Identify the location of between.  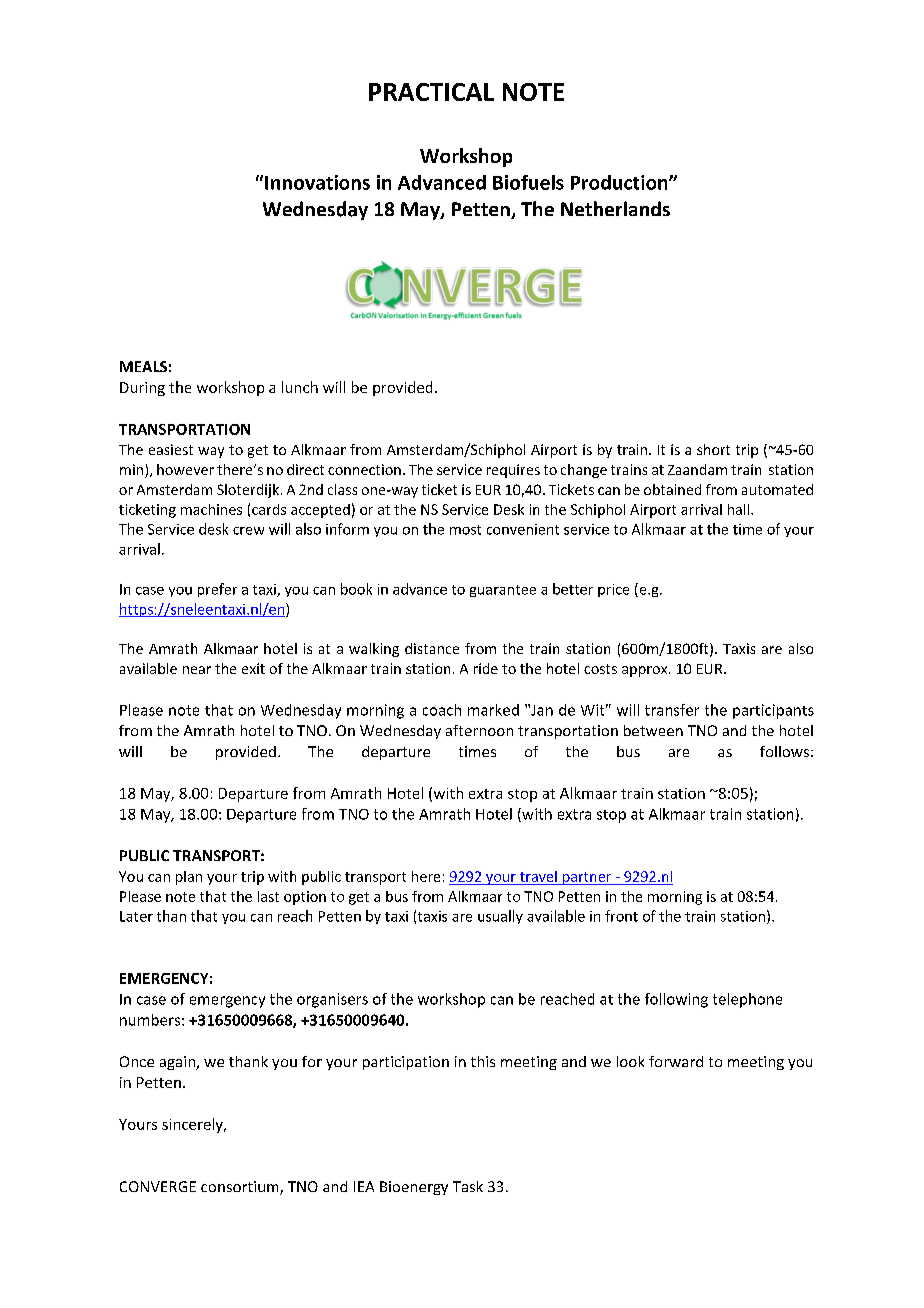
(653, 730).
